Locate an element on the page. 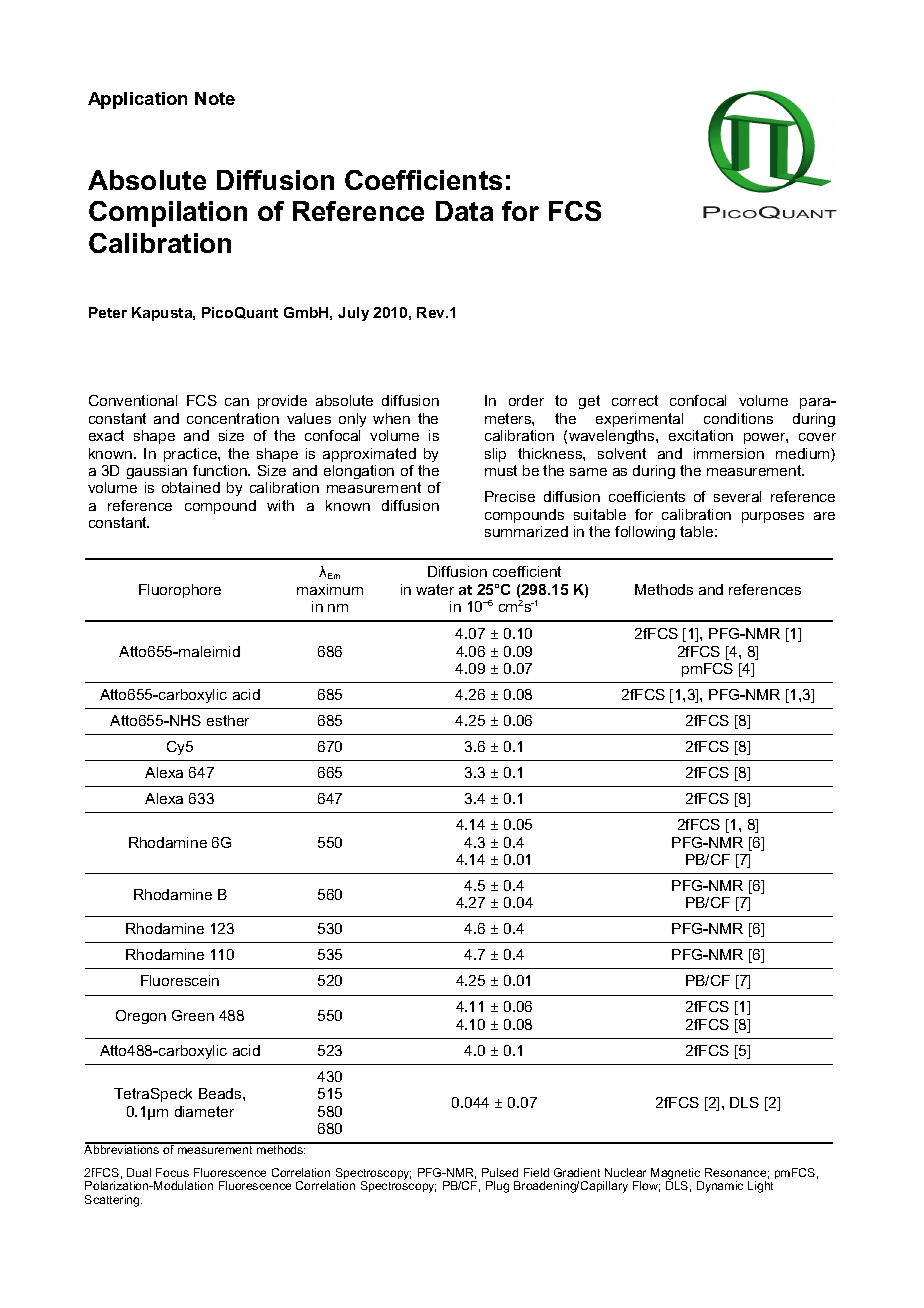  Pulsed is located at coordinates (500, 1172).
